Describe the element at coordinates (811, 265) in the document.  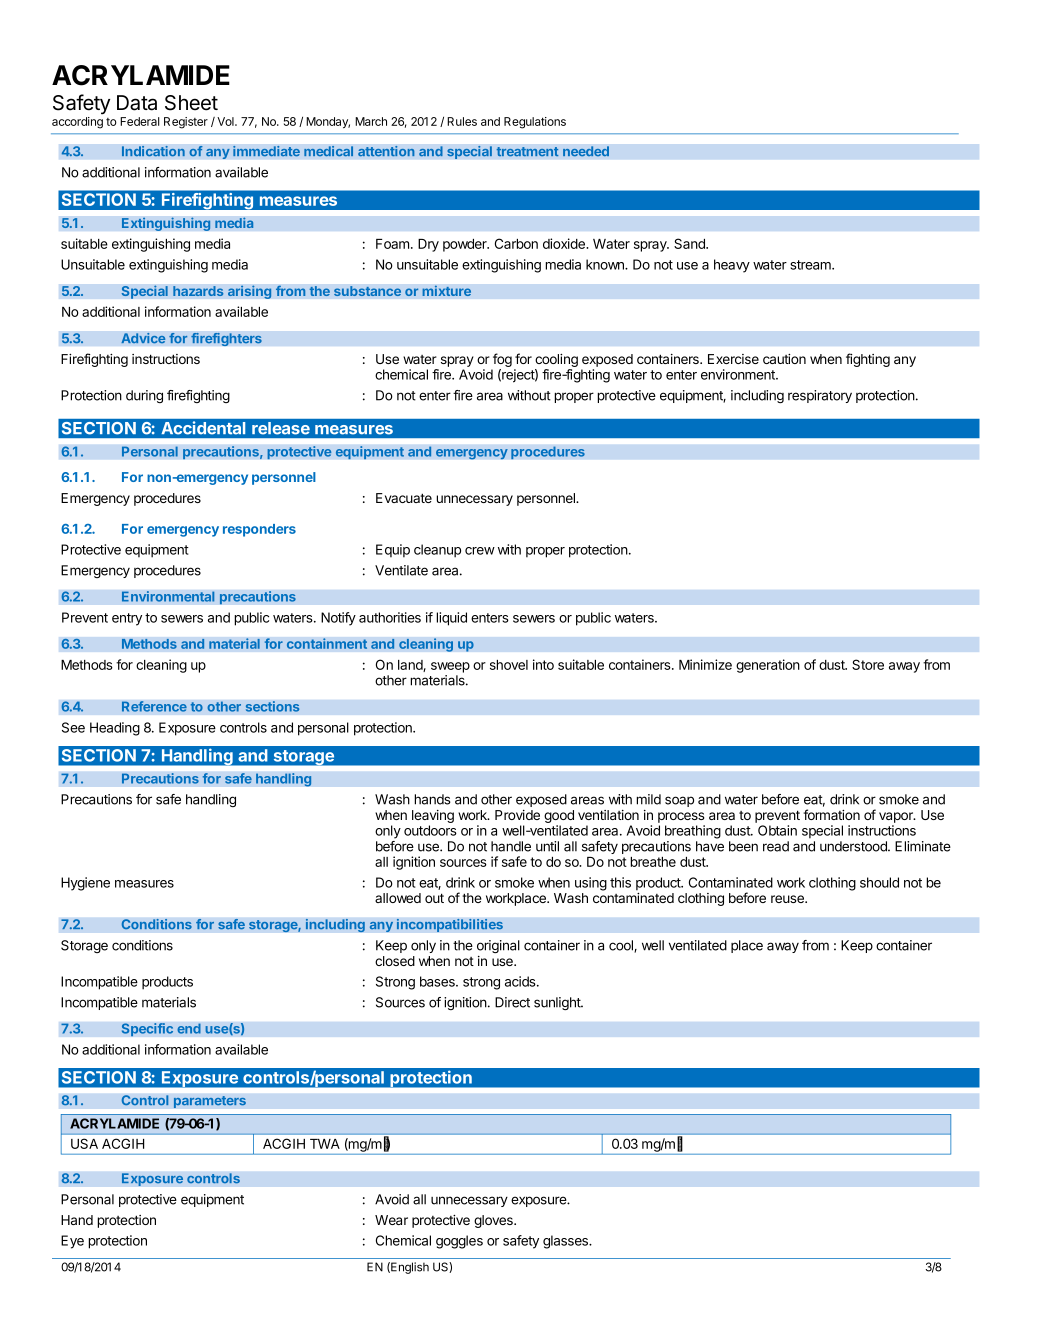
I see `stream` at that location.
